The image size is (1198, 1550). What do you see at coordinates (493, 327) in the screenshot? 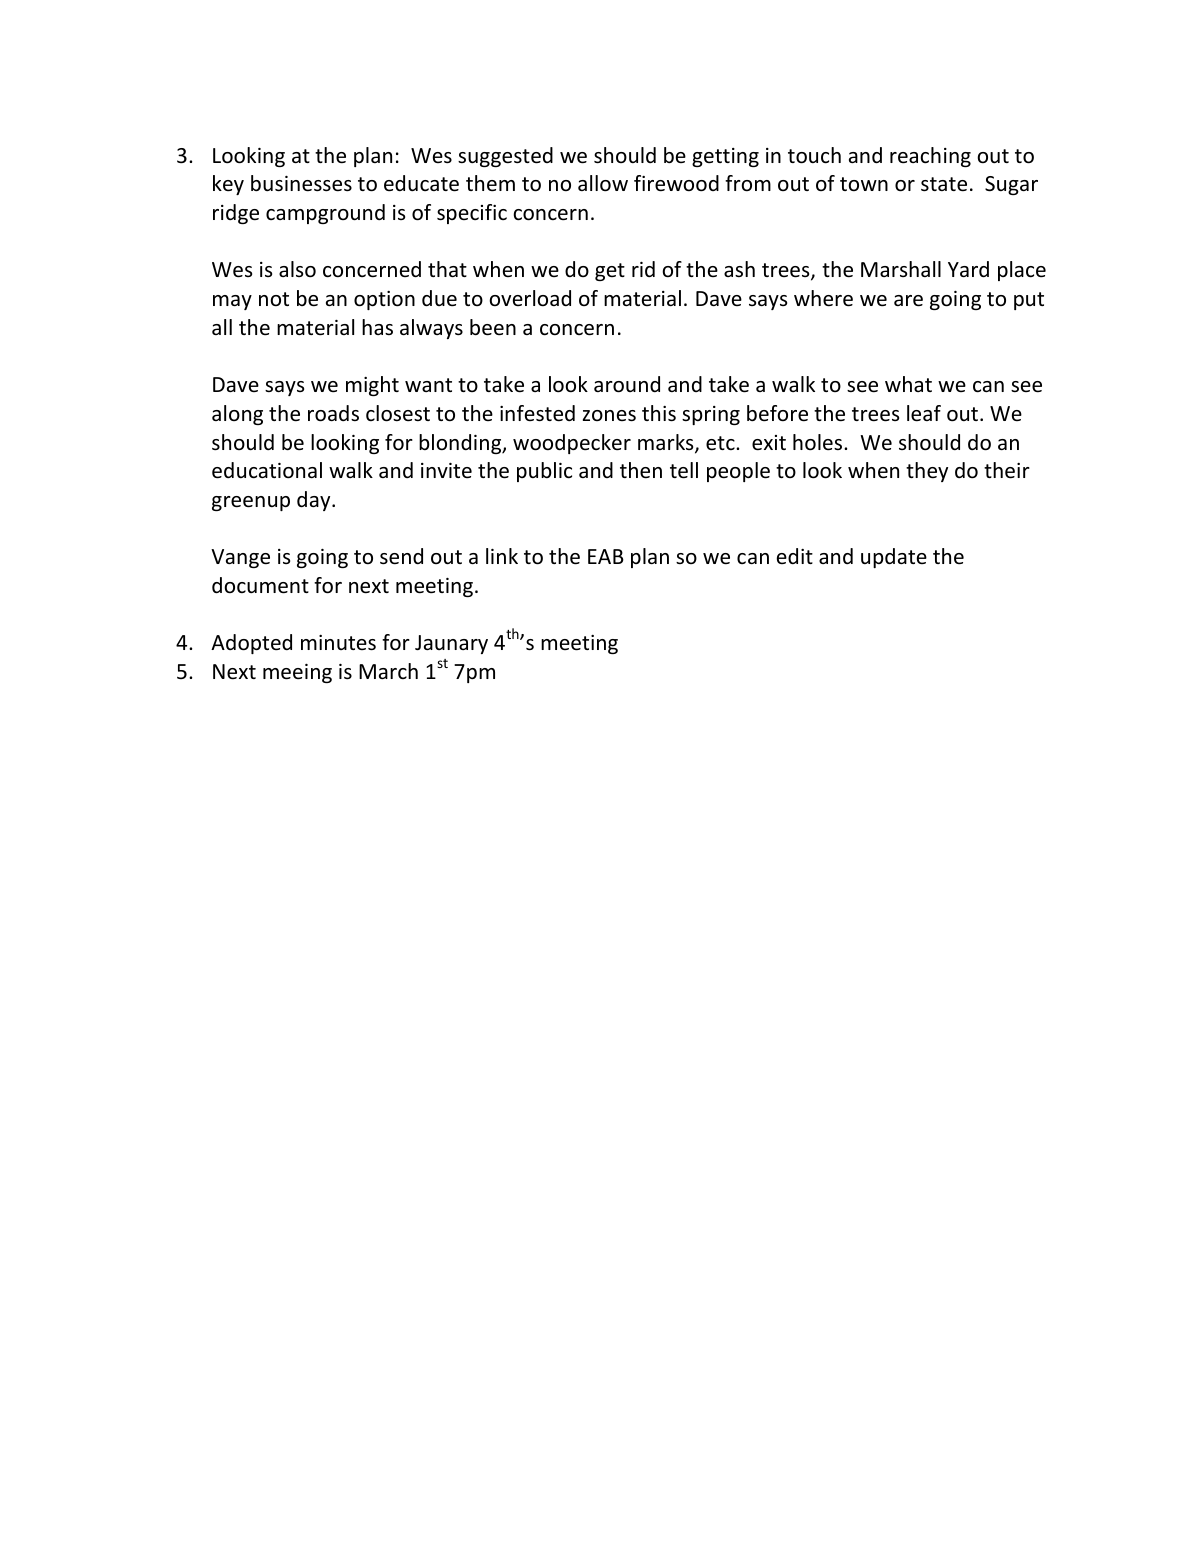
I see `been` at bounding box center [493, 327].
